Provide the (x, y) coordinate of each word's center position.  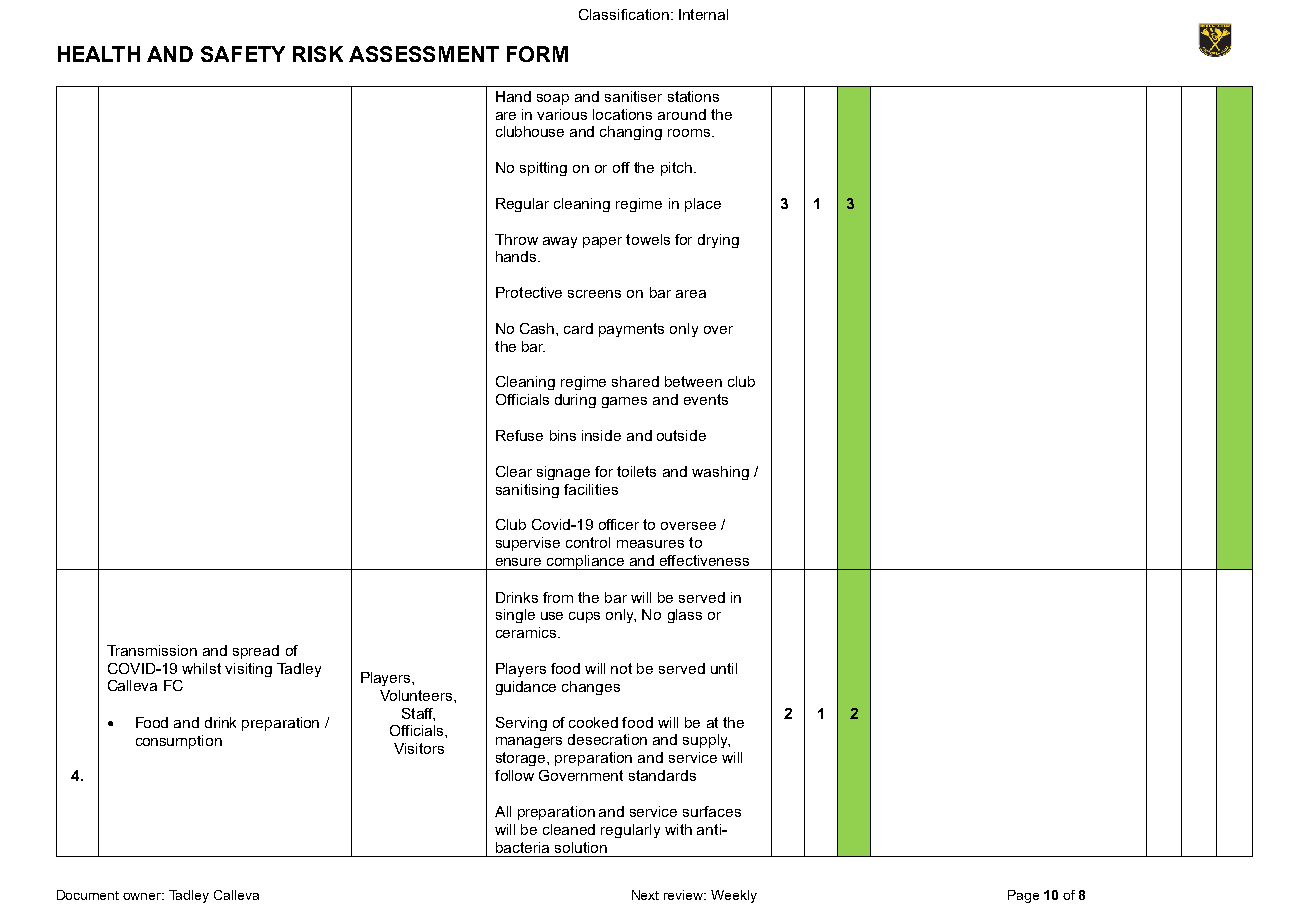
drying (718, 241)
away (560, 242)
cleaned (569, 829)
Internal (703, 14)
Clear (514, 471)
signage (563, 473)
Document (88, 895)
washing (720, 473)
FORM (537, 54)
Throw (516, 239)
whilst (201, 668)
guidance (526, 688)
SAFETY (243, 54)
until (724, 668)
